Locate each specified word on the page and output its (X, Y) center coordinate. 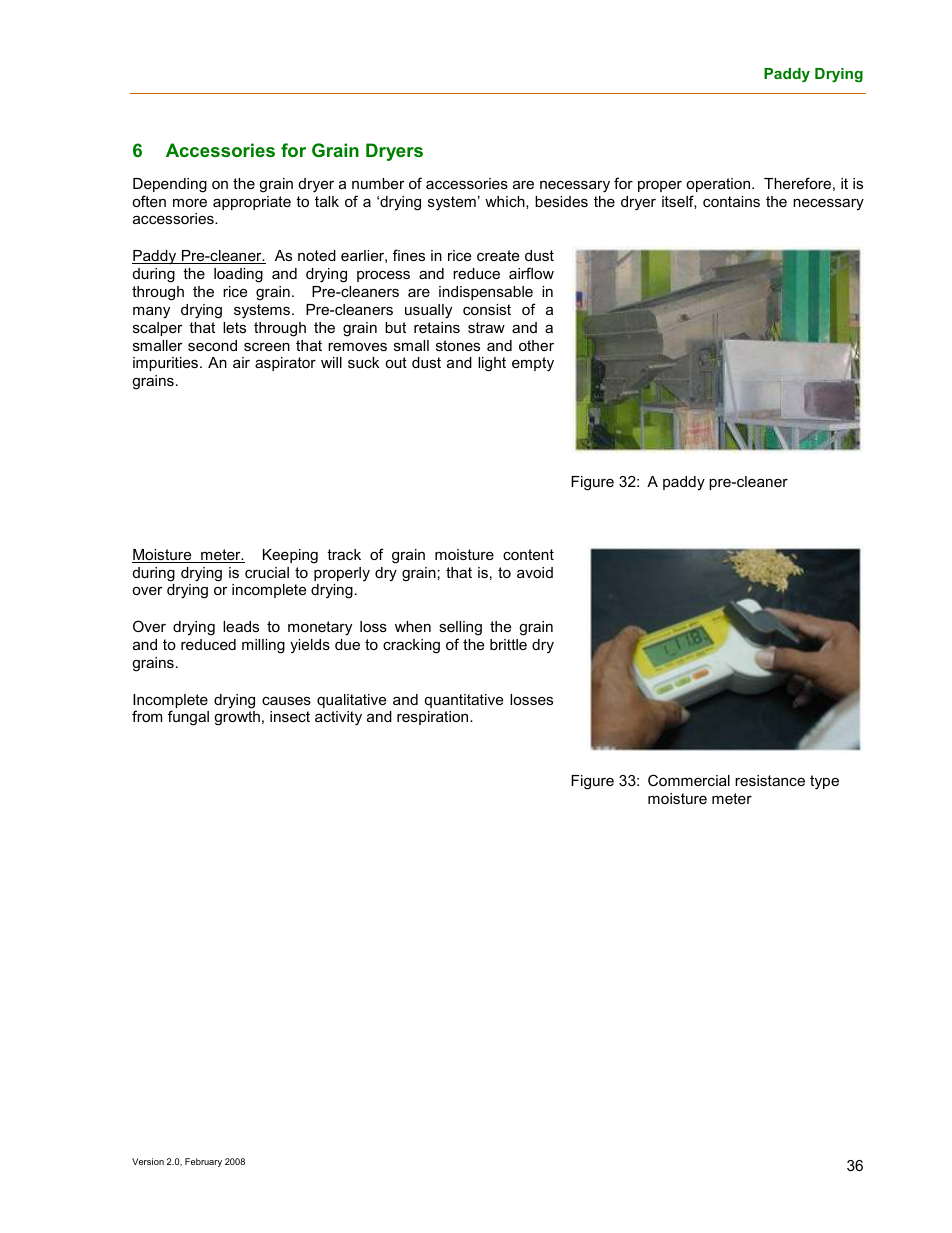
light (492, 364)
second (212, 345)
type (824, 782)
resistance (770, 780)
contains (731, 201)
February (203, 1162)
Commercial (689, 780)
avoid (535, 572)
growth (237, 718)
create (498, 255)
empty (533, 364)
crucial (267, 572)
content (528, 554)
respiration (434, 718)
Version (148, 1161)
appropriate (252, 203)
